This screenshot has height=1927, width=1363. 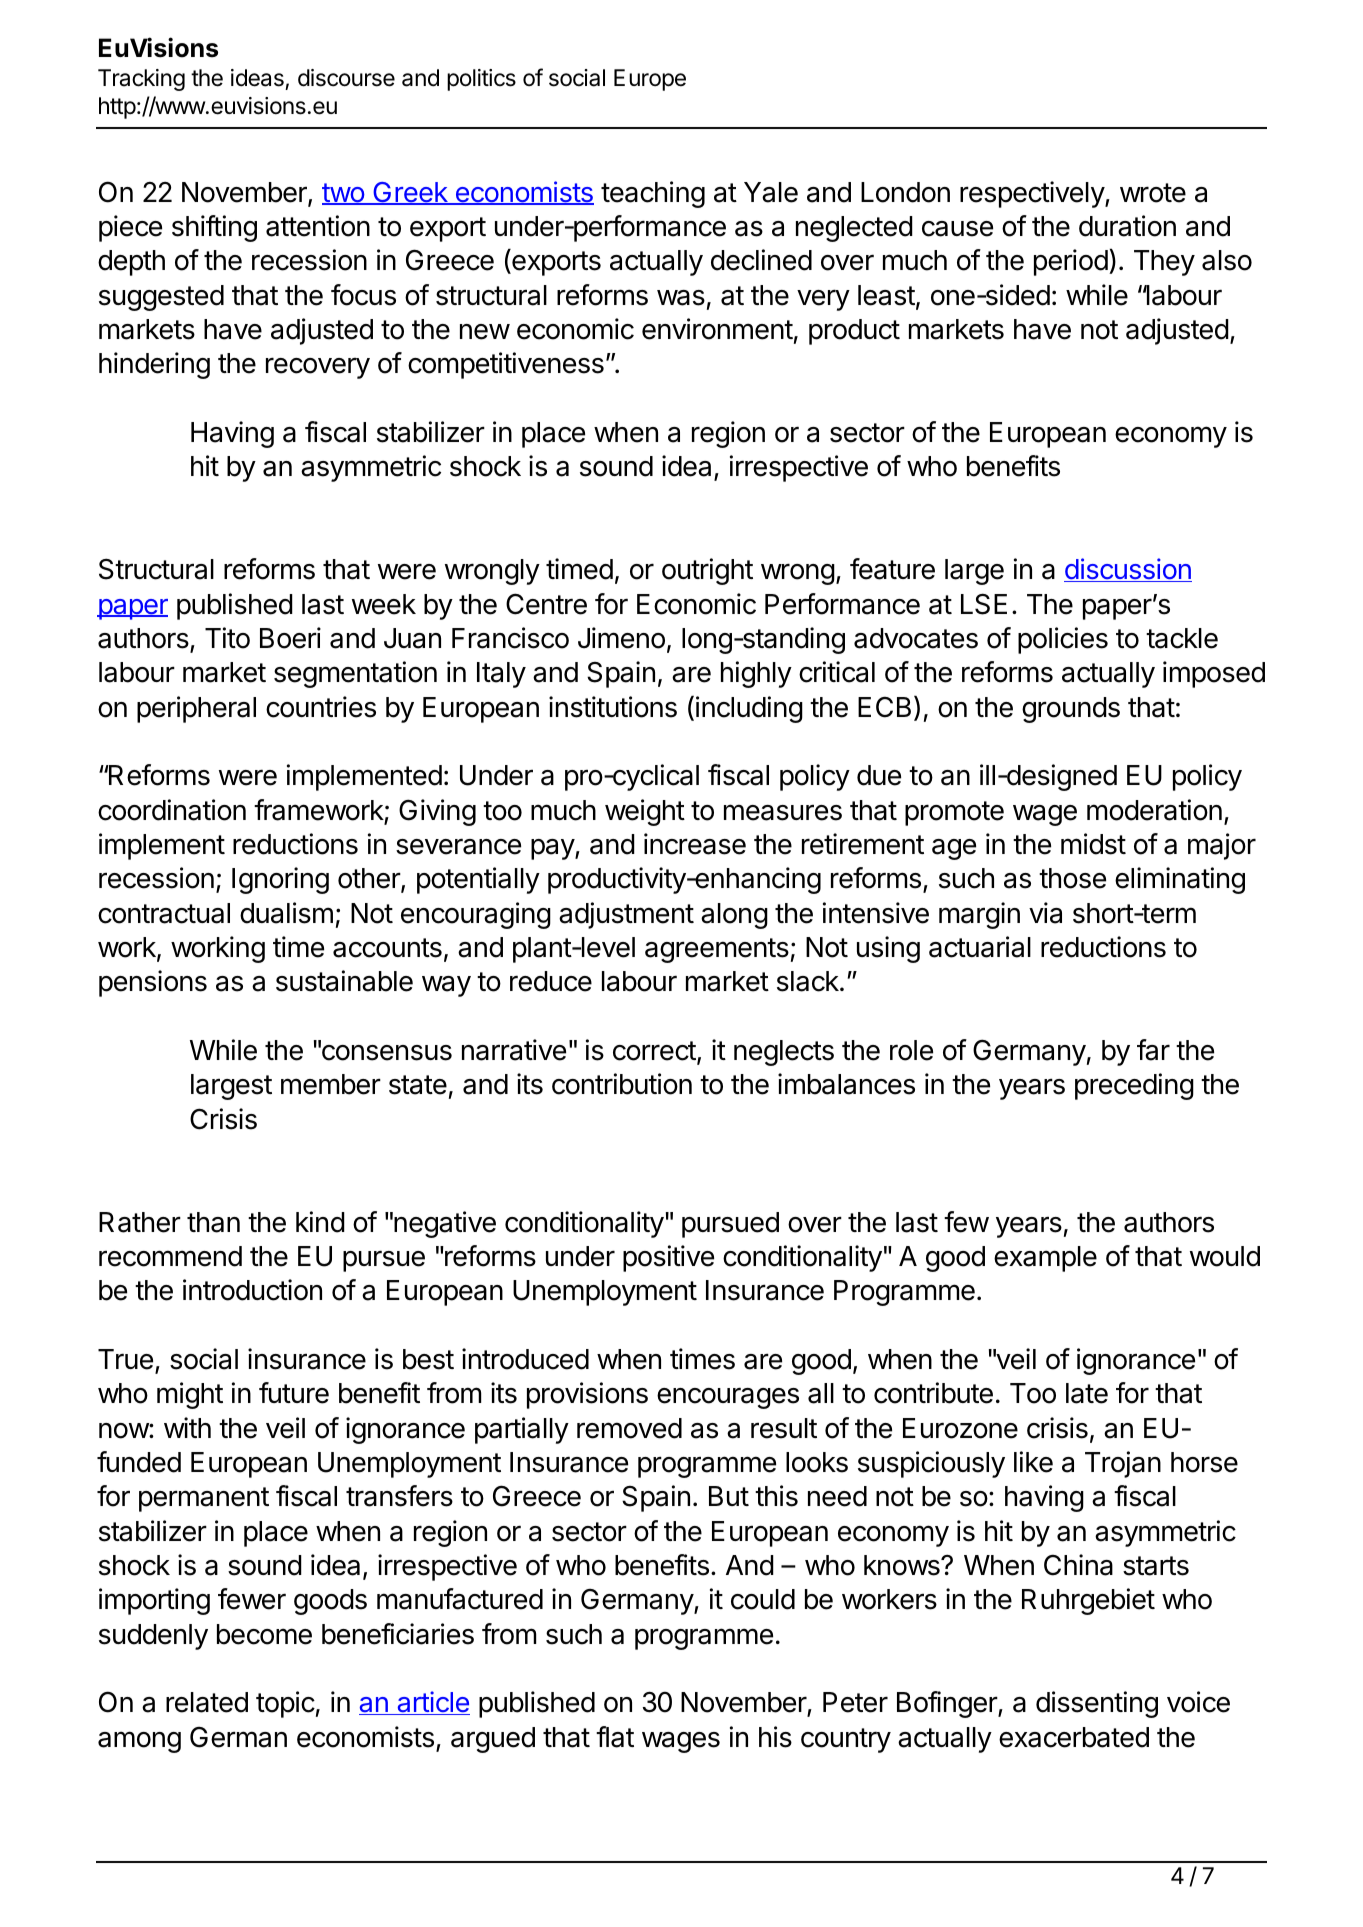 I want to click on those, so click(x=1072, y=878).
